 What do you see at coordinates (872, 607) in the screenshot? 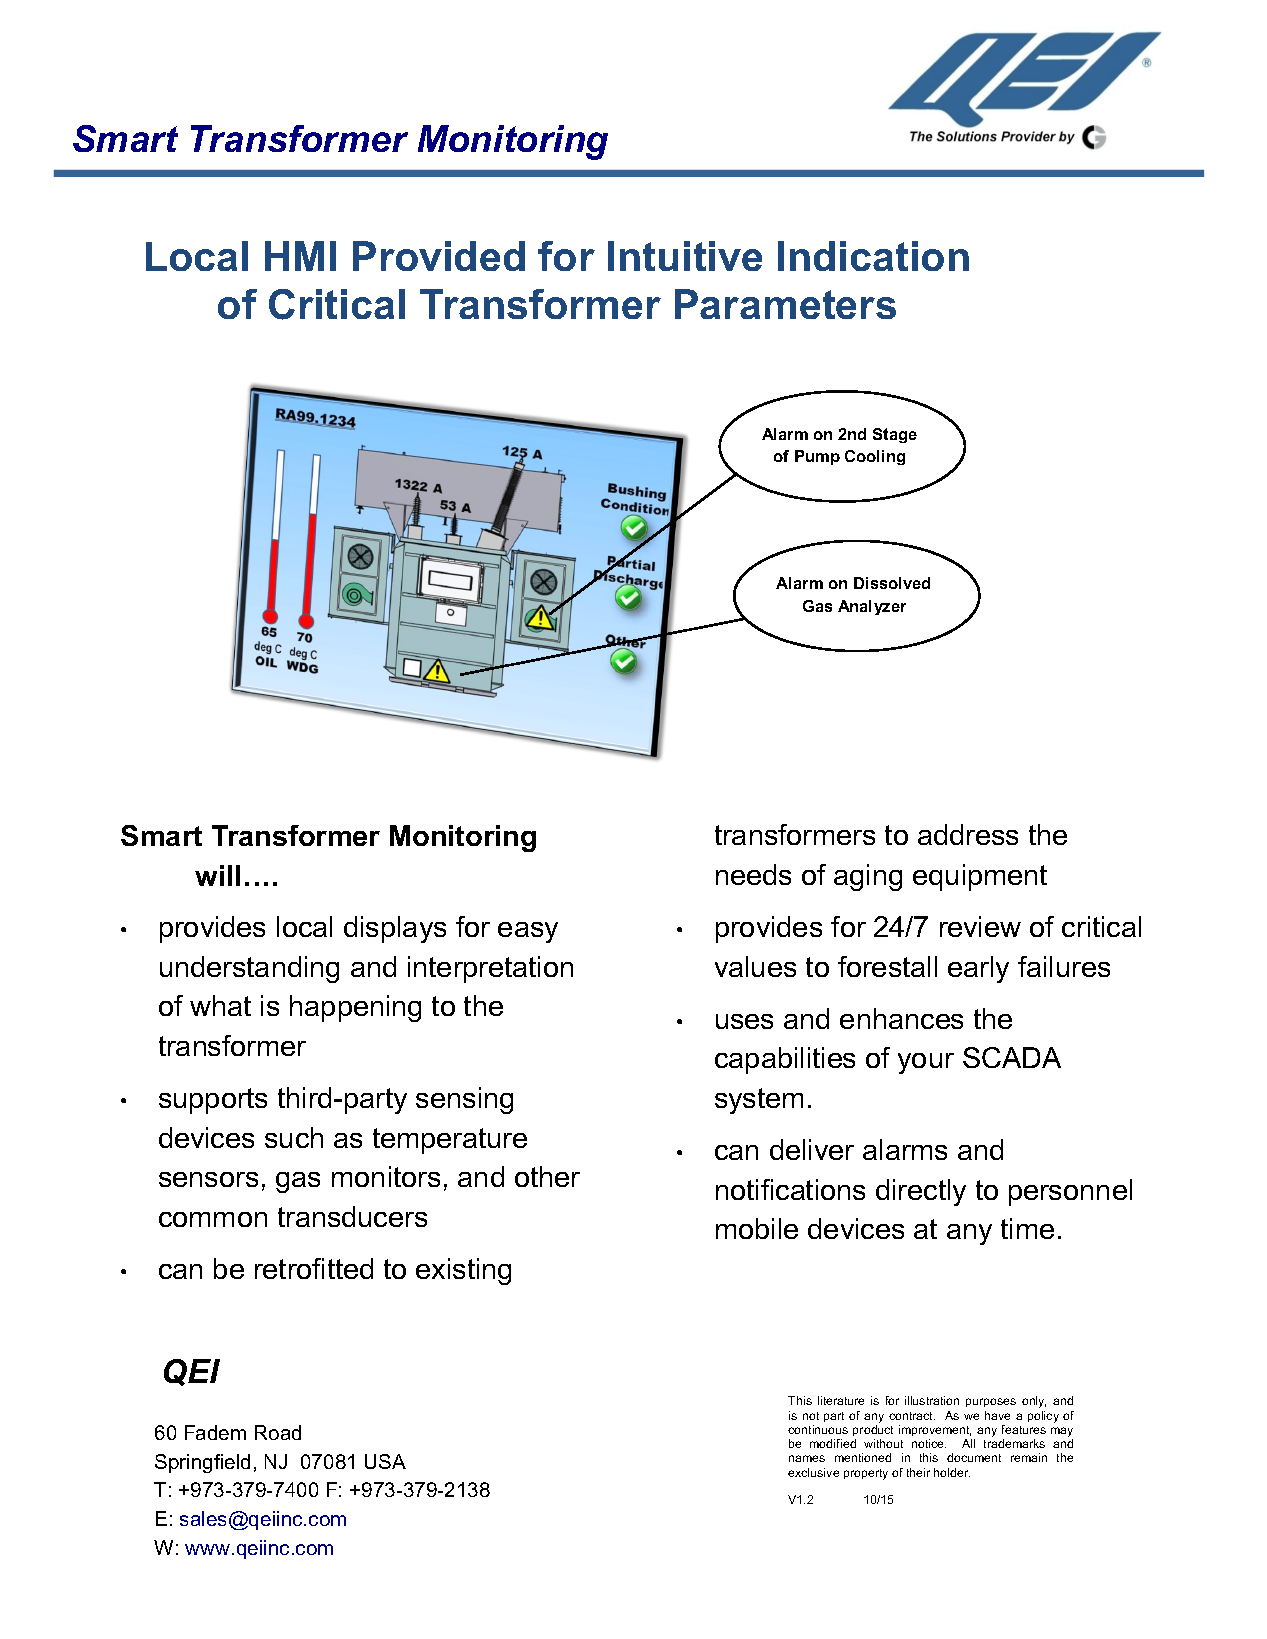
I see `Analyzer` at bounding box center [872, 607].
